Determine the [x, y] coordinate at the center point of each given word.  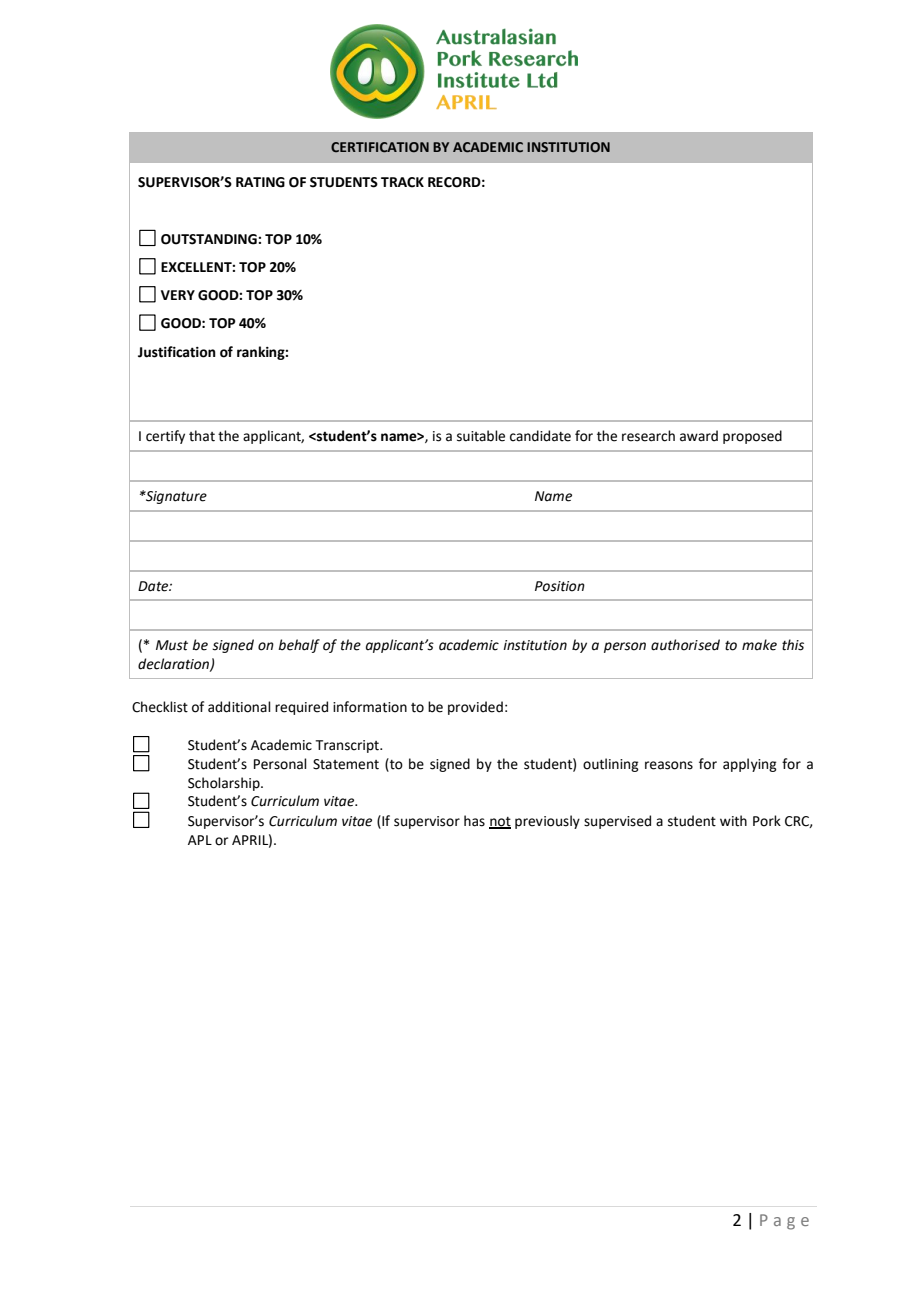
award [699, 436]
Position [560, 586]
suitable [481, 436]
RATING [260, 182]
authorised [685, 645]
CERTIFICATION [380, 147]
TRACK [402, 182]
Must [172, 645]
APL [200, 840]
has [474, 821]
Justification [177, 352]
